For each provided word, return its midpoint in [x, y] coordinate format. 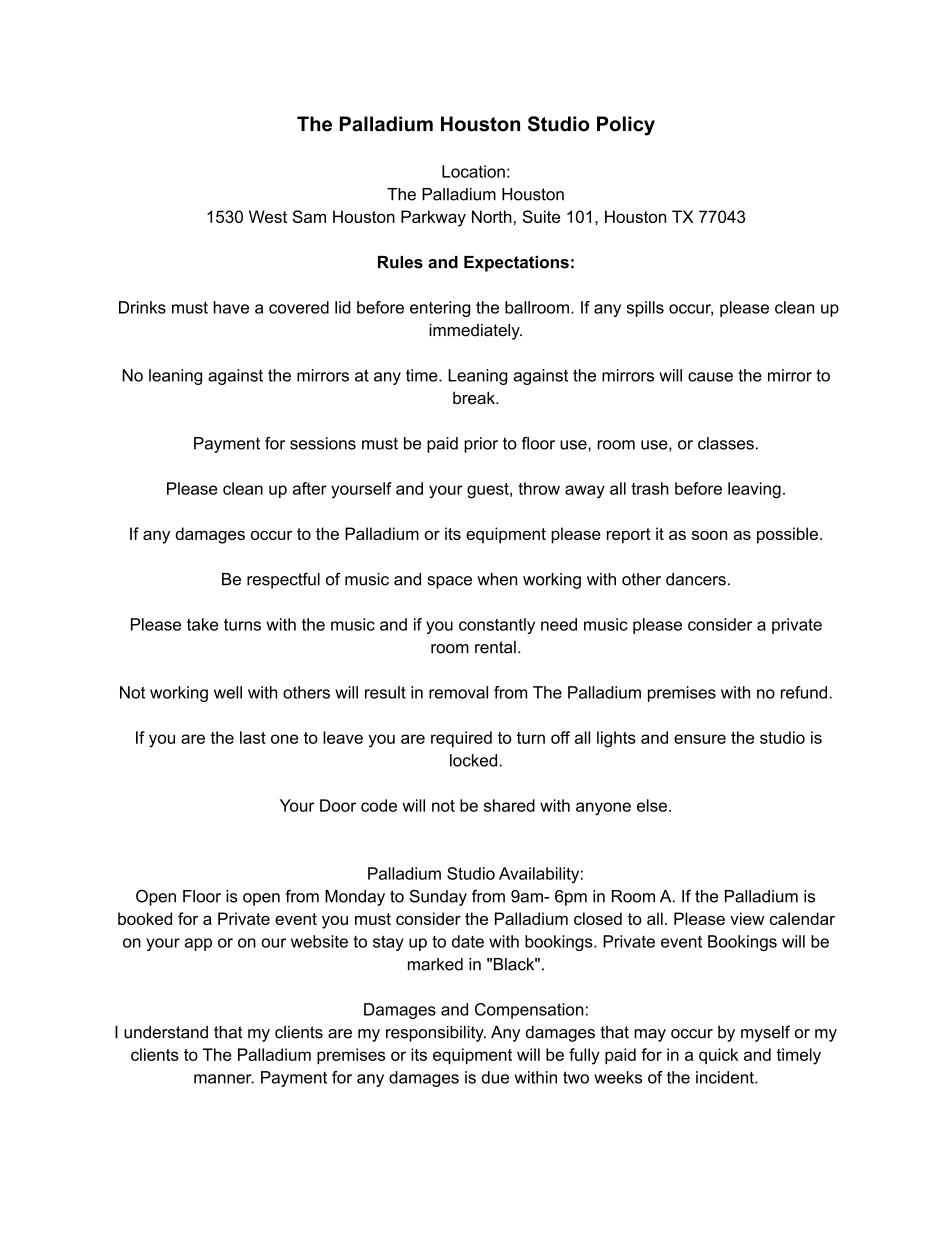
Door [338, 805]
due [495, 1077]
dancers [696, 579]
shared [509, 805]
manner [224, 1079]
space [450, 582]
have [231, 307]
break [475, 397]
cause [710, 377]
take [202, 624]
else [652, 805]
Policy [626, 126]
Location [473, 171]
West [268, 216]
